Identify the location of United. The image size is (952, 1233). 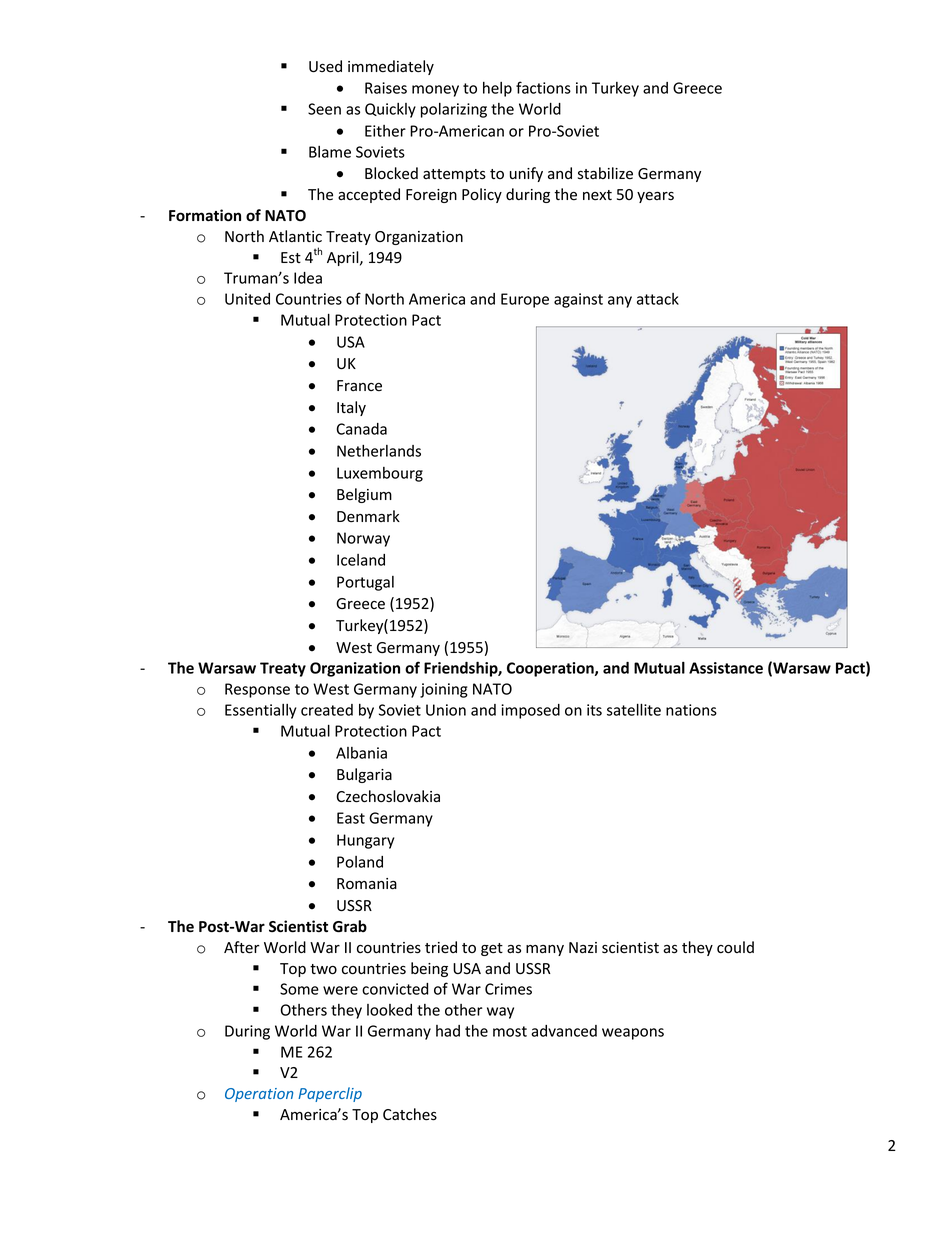
(247, 299).
